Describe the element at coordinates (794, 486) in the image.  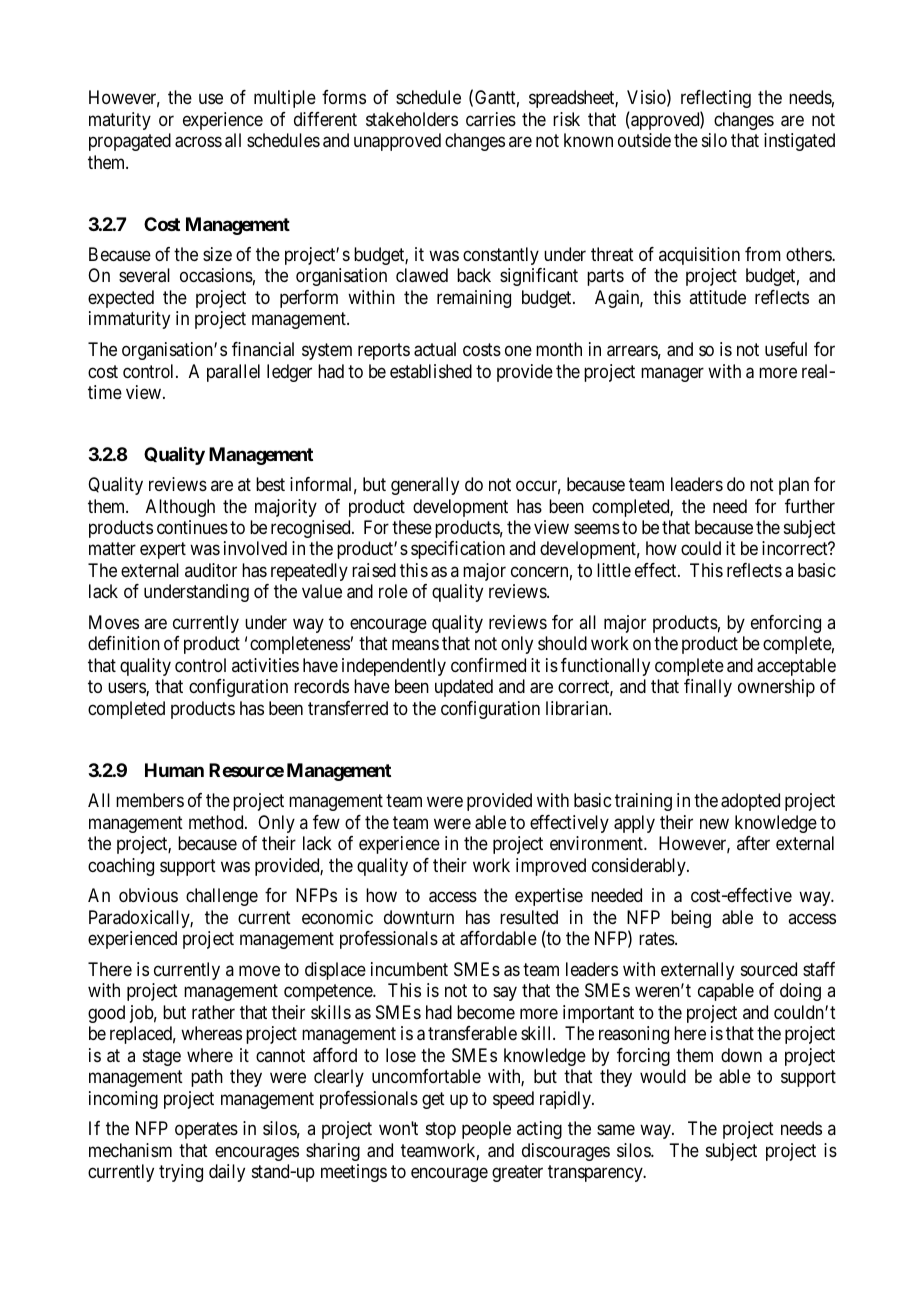
I see `plan` at that location.
